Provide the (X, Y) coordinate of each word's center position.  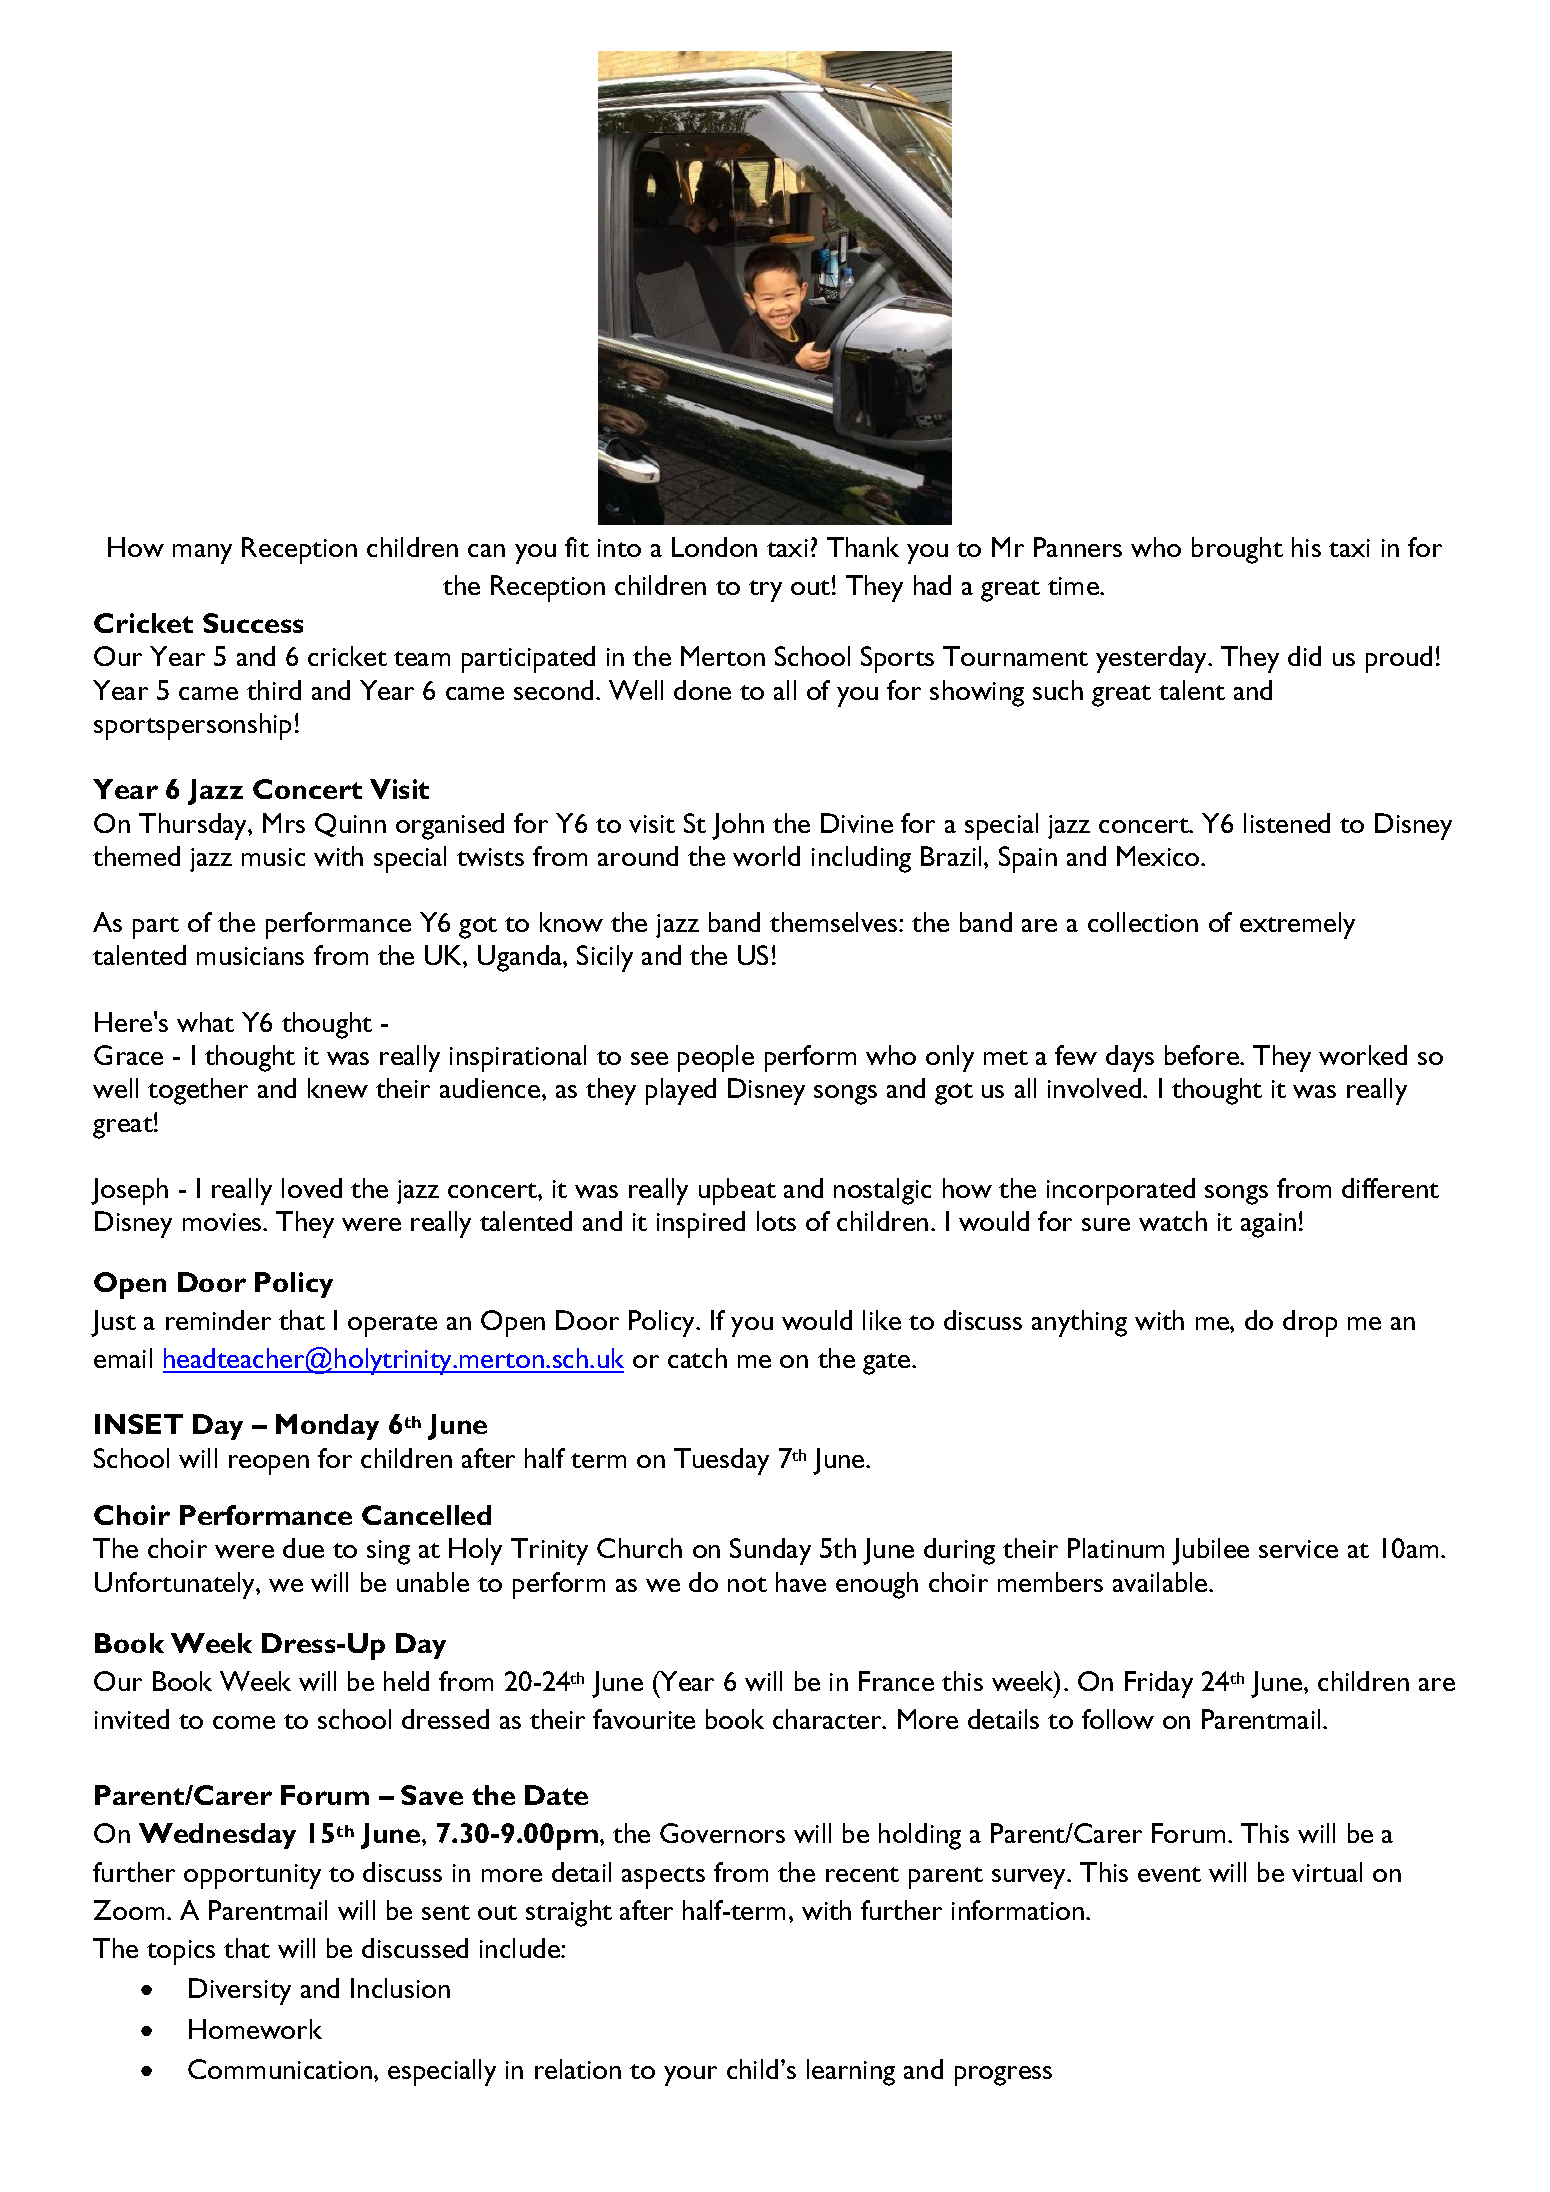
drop (1310, 1323)
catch (697, 1358)
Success (253, 623)
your (690, 2076)
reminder (218, 1320)
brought (1237, 550)
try (765, 591)
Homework (255, 2029)
